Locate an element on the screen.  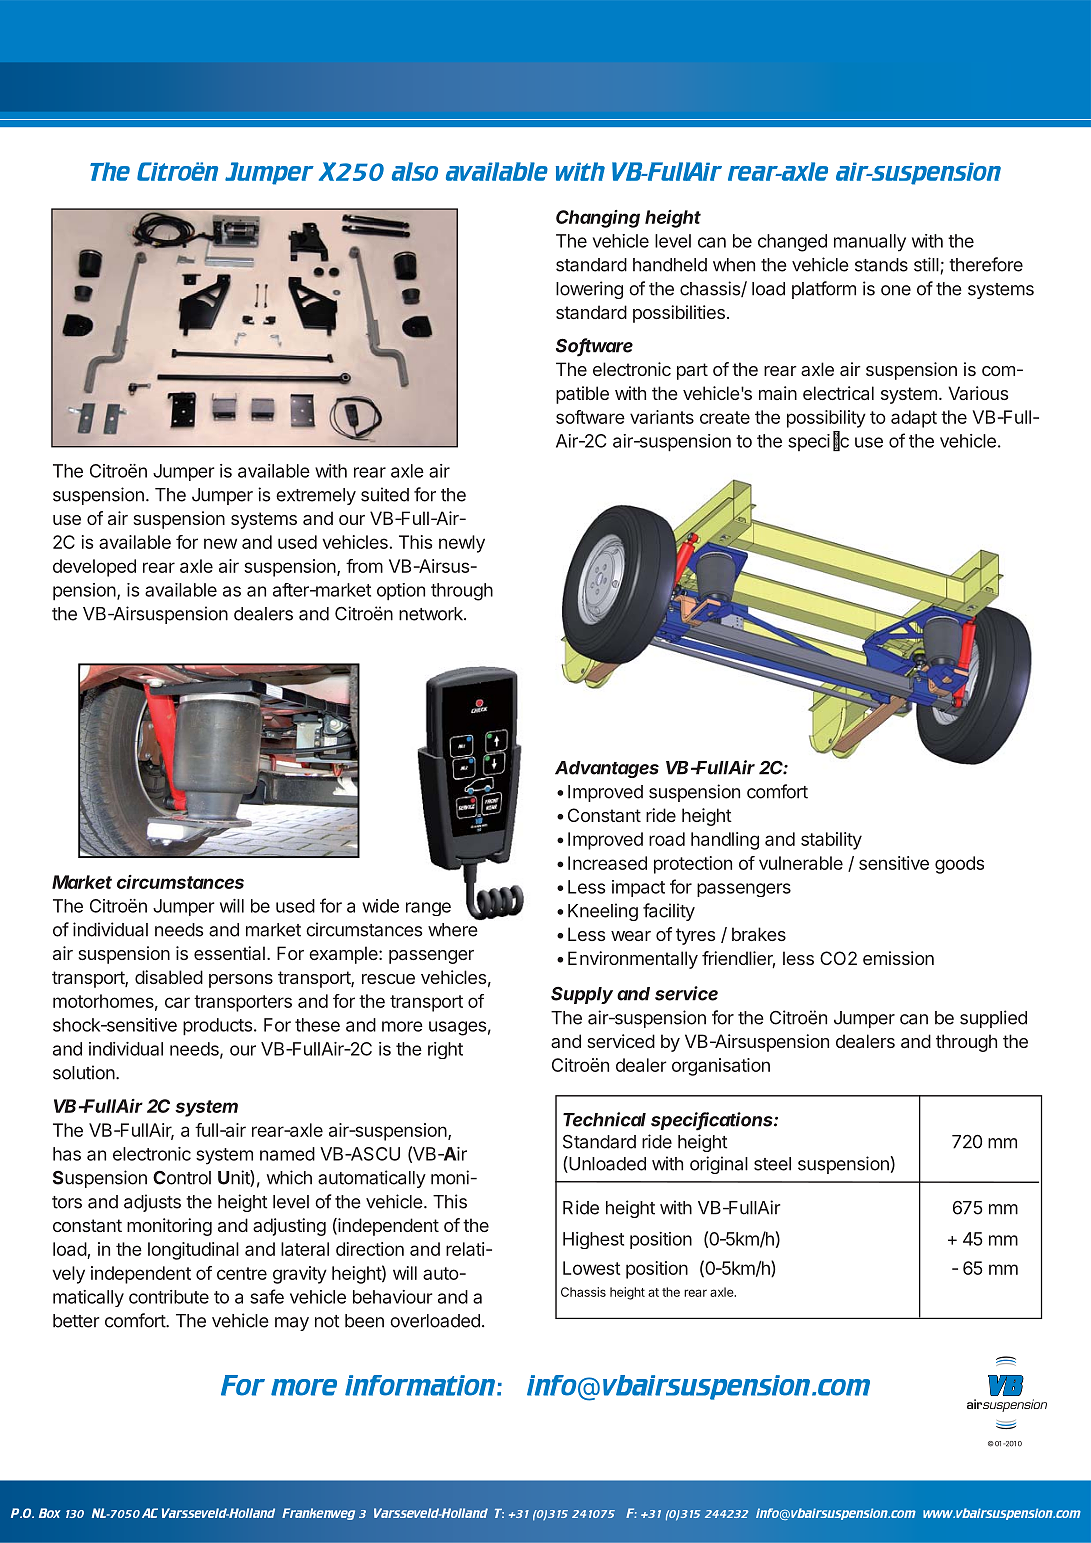
Increased is located at coordinates (607, 863).
